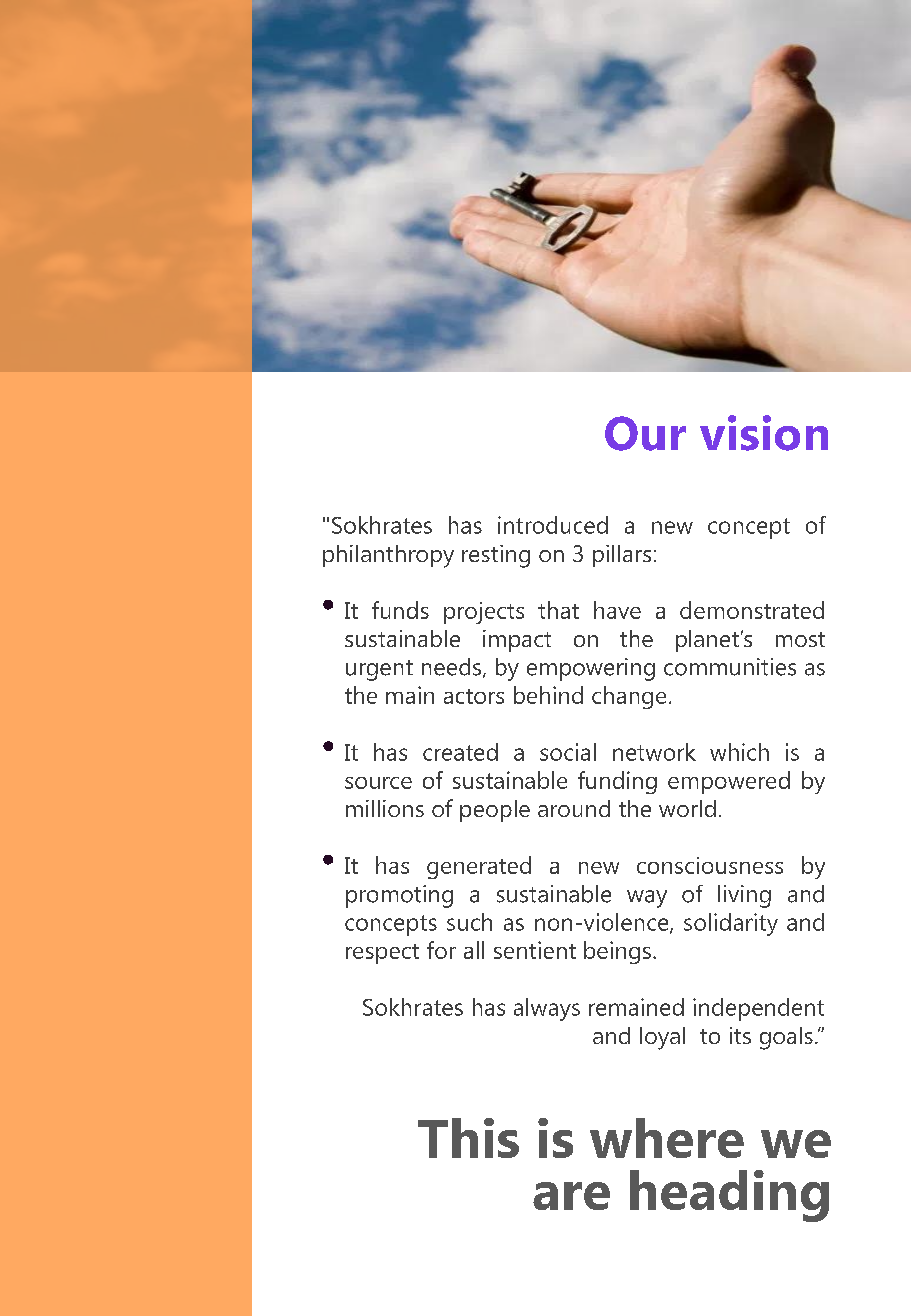 The image size is (911, 1316). Describe the element at coordinates (441, 950) in the screenshot. I see `for` at that location.
